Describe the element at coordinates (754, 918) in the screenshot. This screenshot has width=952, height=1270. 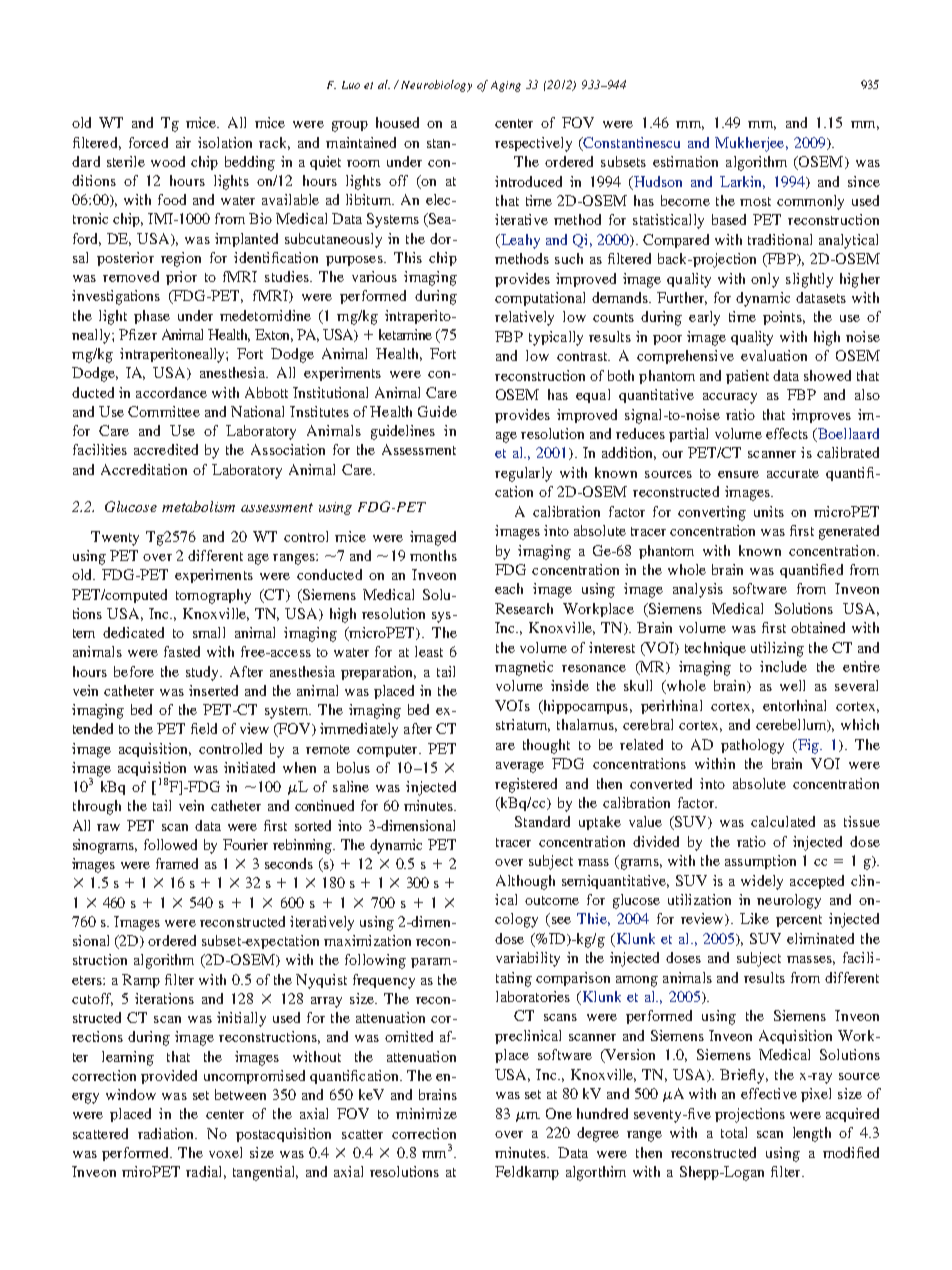
I see `Like` at that location.
